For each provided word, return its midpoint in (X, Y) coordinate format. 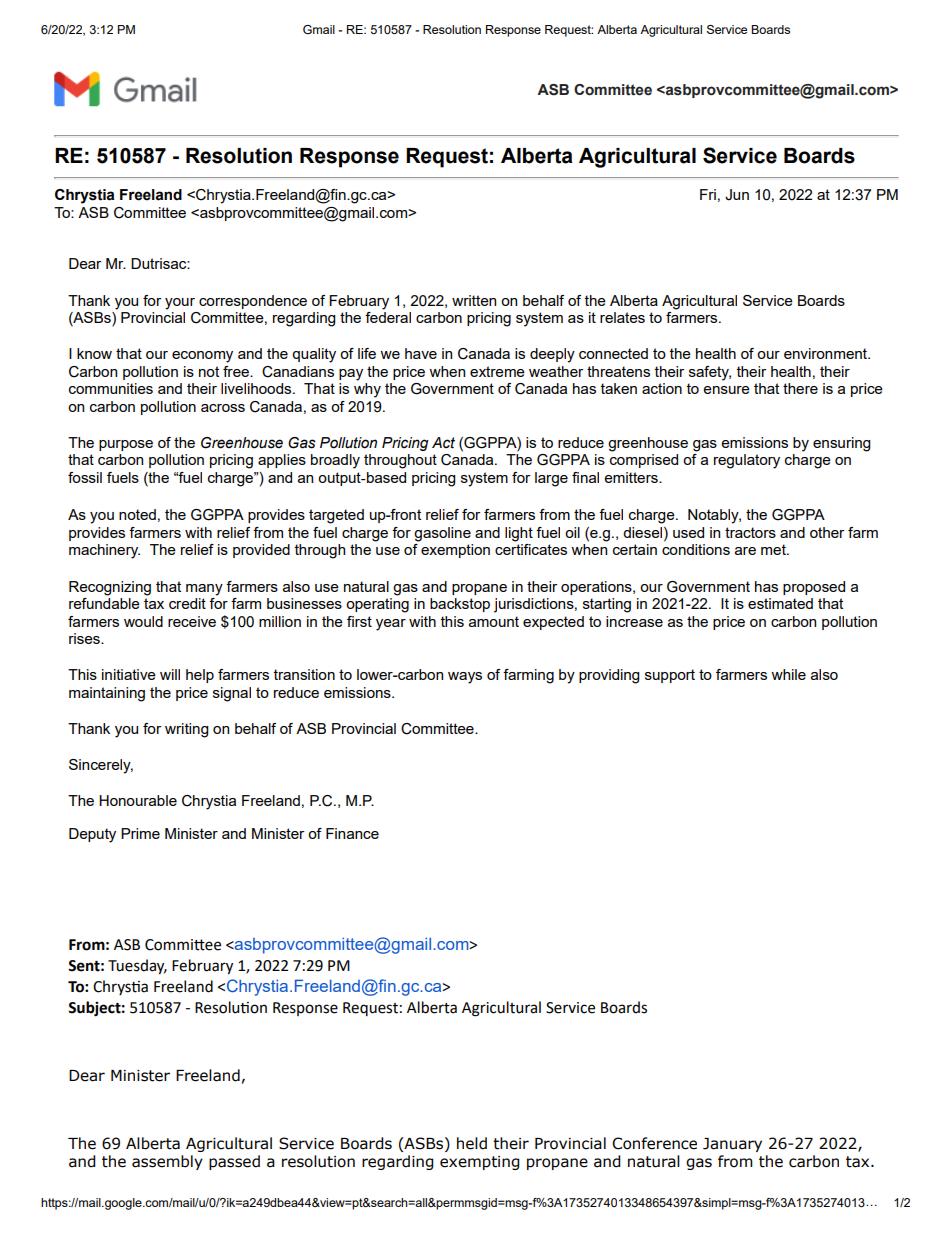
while (788, 674)
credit (187, 603)
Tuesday (137, 966)
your (180, 304)
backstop (460, 605)
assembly (167, 1162)
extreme (497, 371)
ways (465, 678)
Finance (352, 833)
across (223, 408)
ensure (727, 390)
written (474, 300)
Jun (737, 195)
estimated (780, 603)
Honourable (138, 800)
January (732, 1145)
